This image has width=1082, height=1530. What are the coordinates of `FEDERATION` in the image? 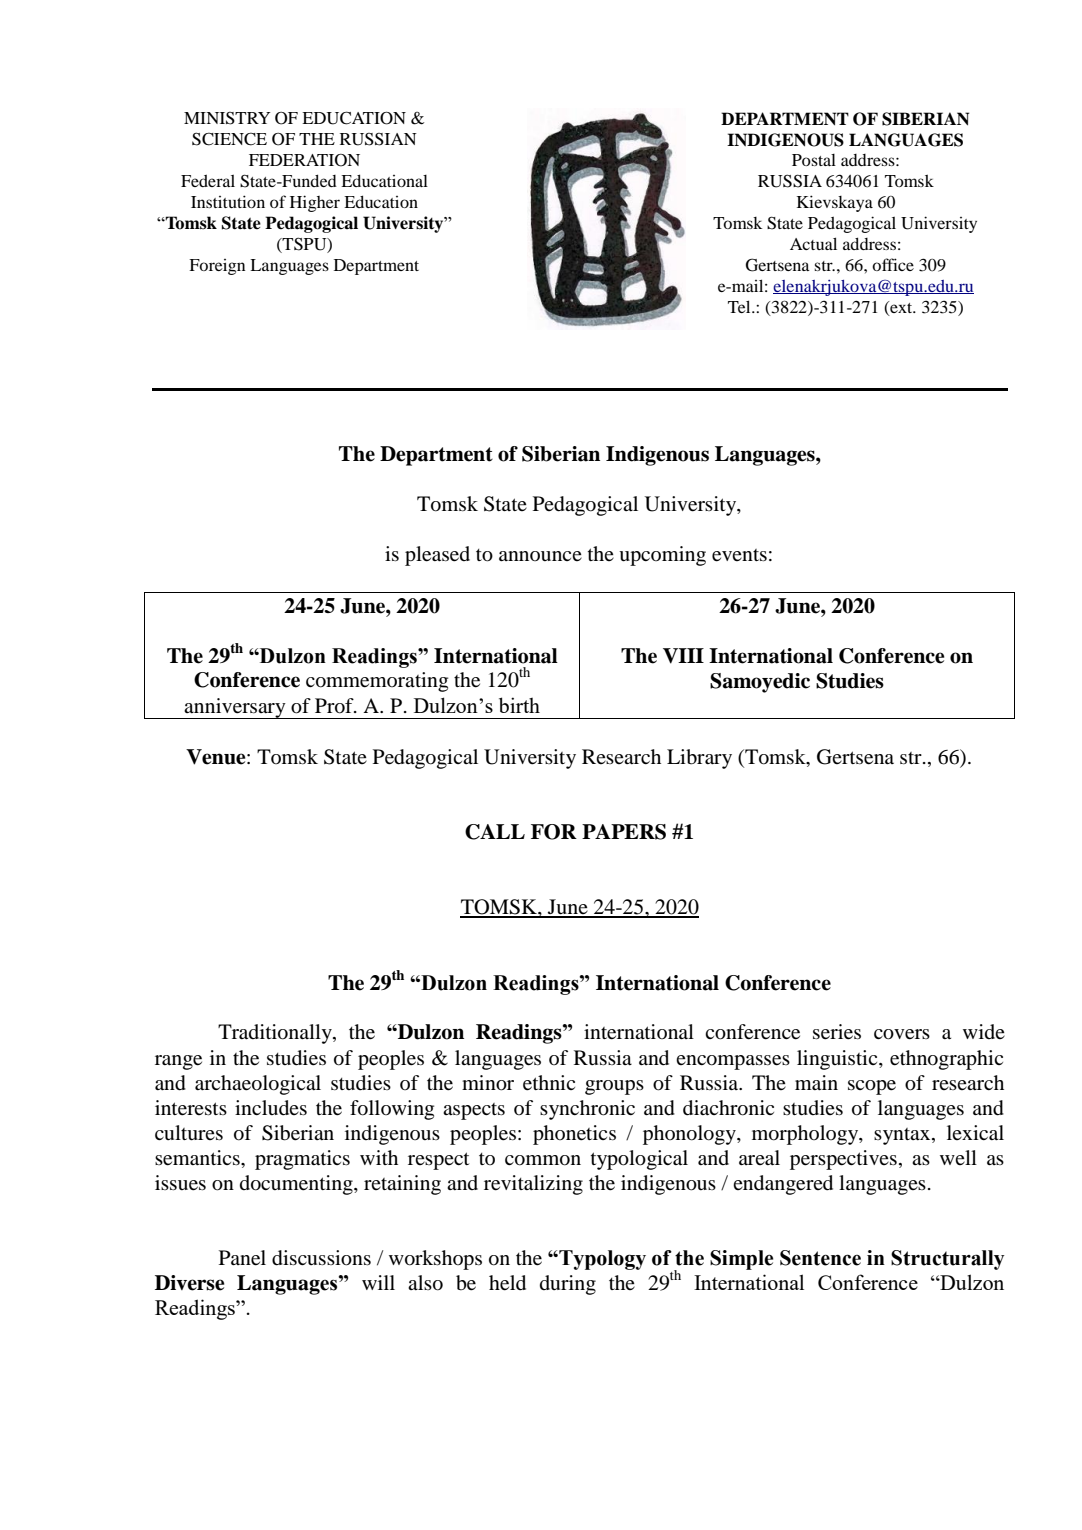 It's located at (304, 160).
